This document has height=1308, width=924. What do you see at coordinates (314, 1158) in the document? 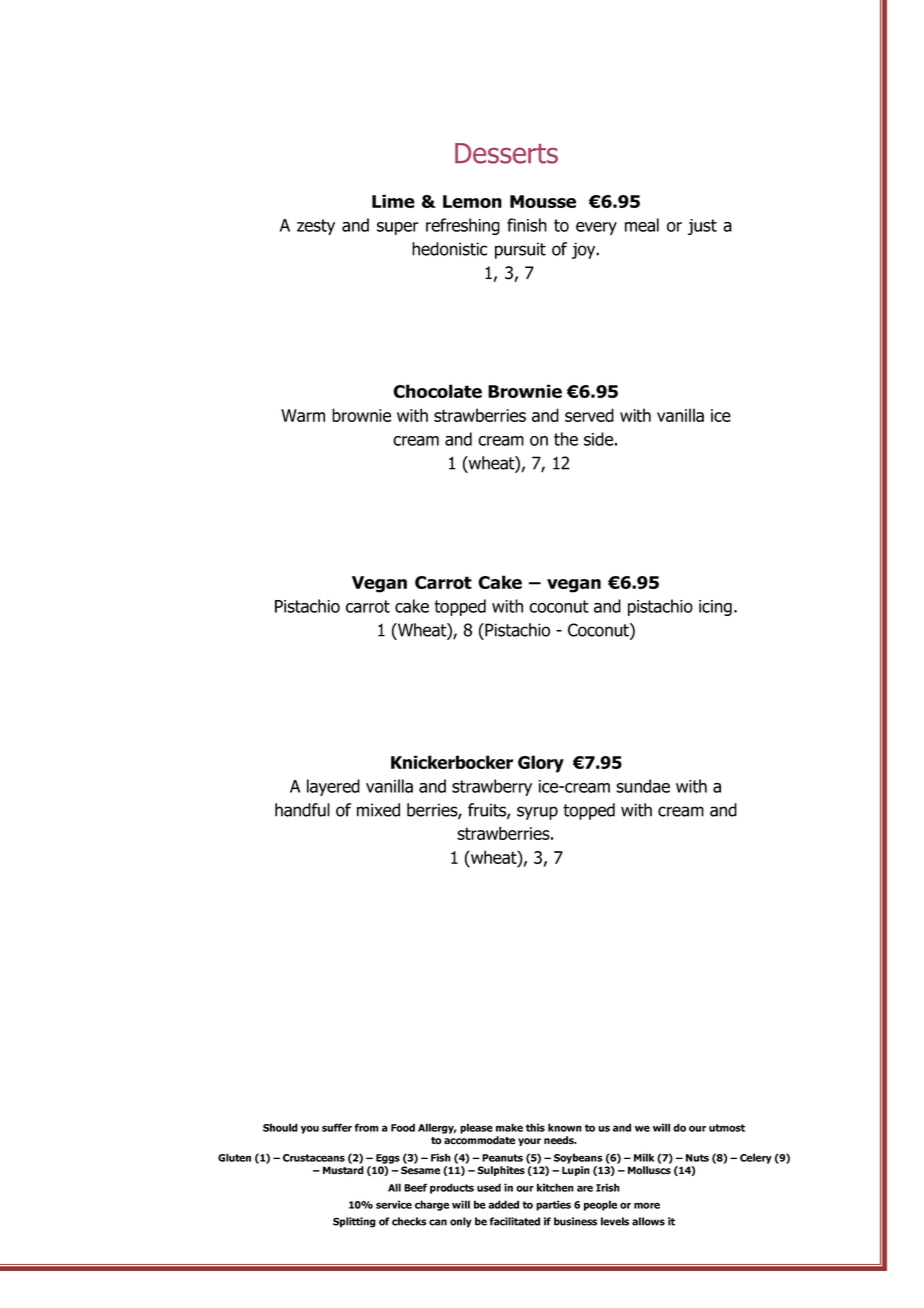
I see `Crustaceans` at bounding box center [314, 1158].
